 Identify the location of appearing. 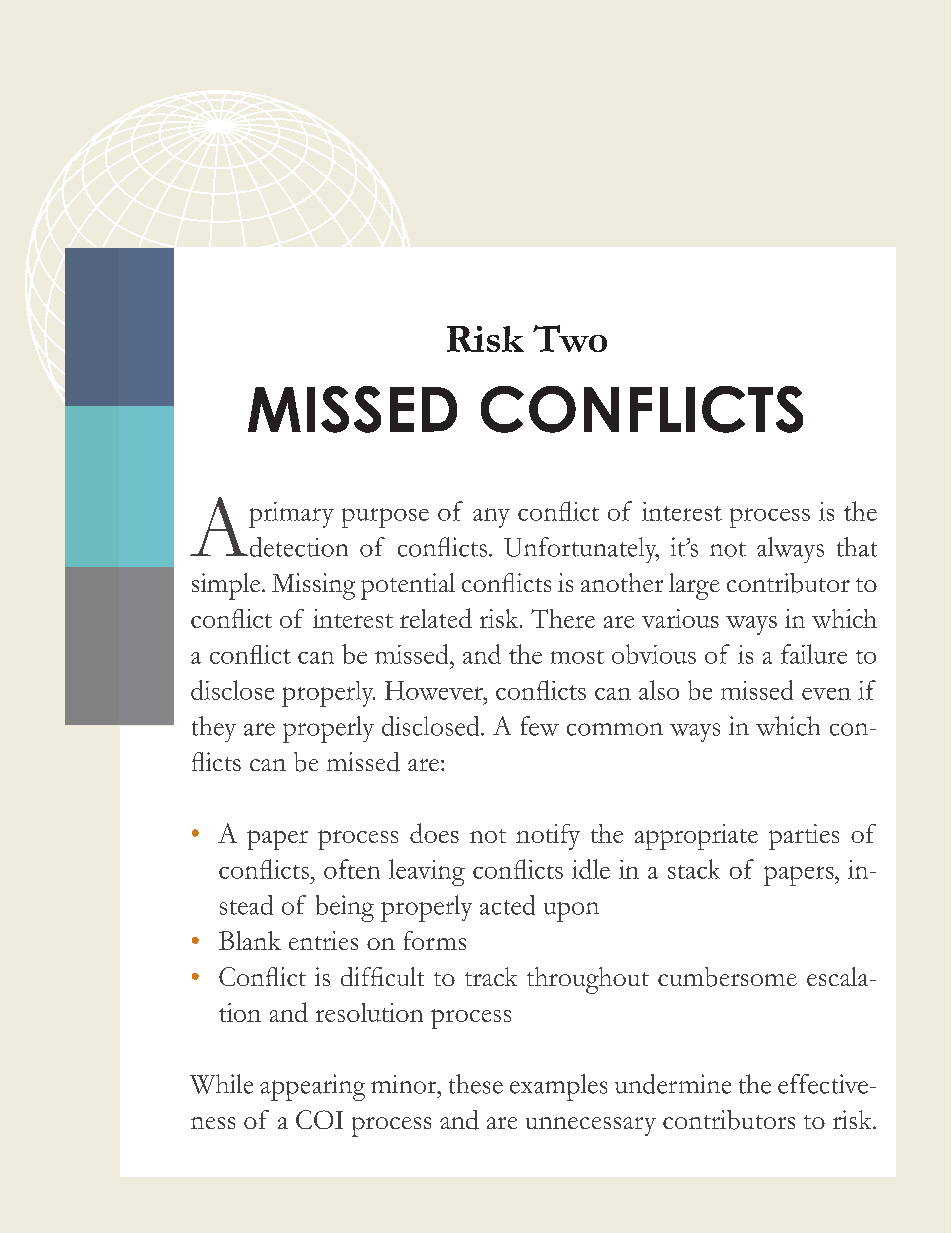
(312, 1087).
